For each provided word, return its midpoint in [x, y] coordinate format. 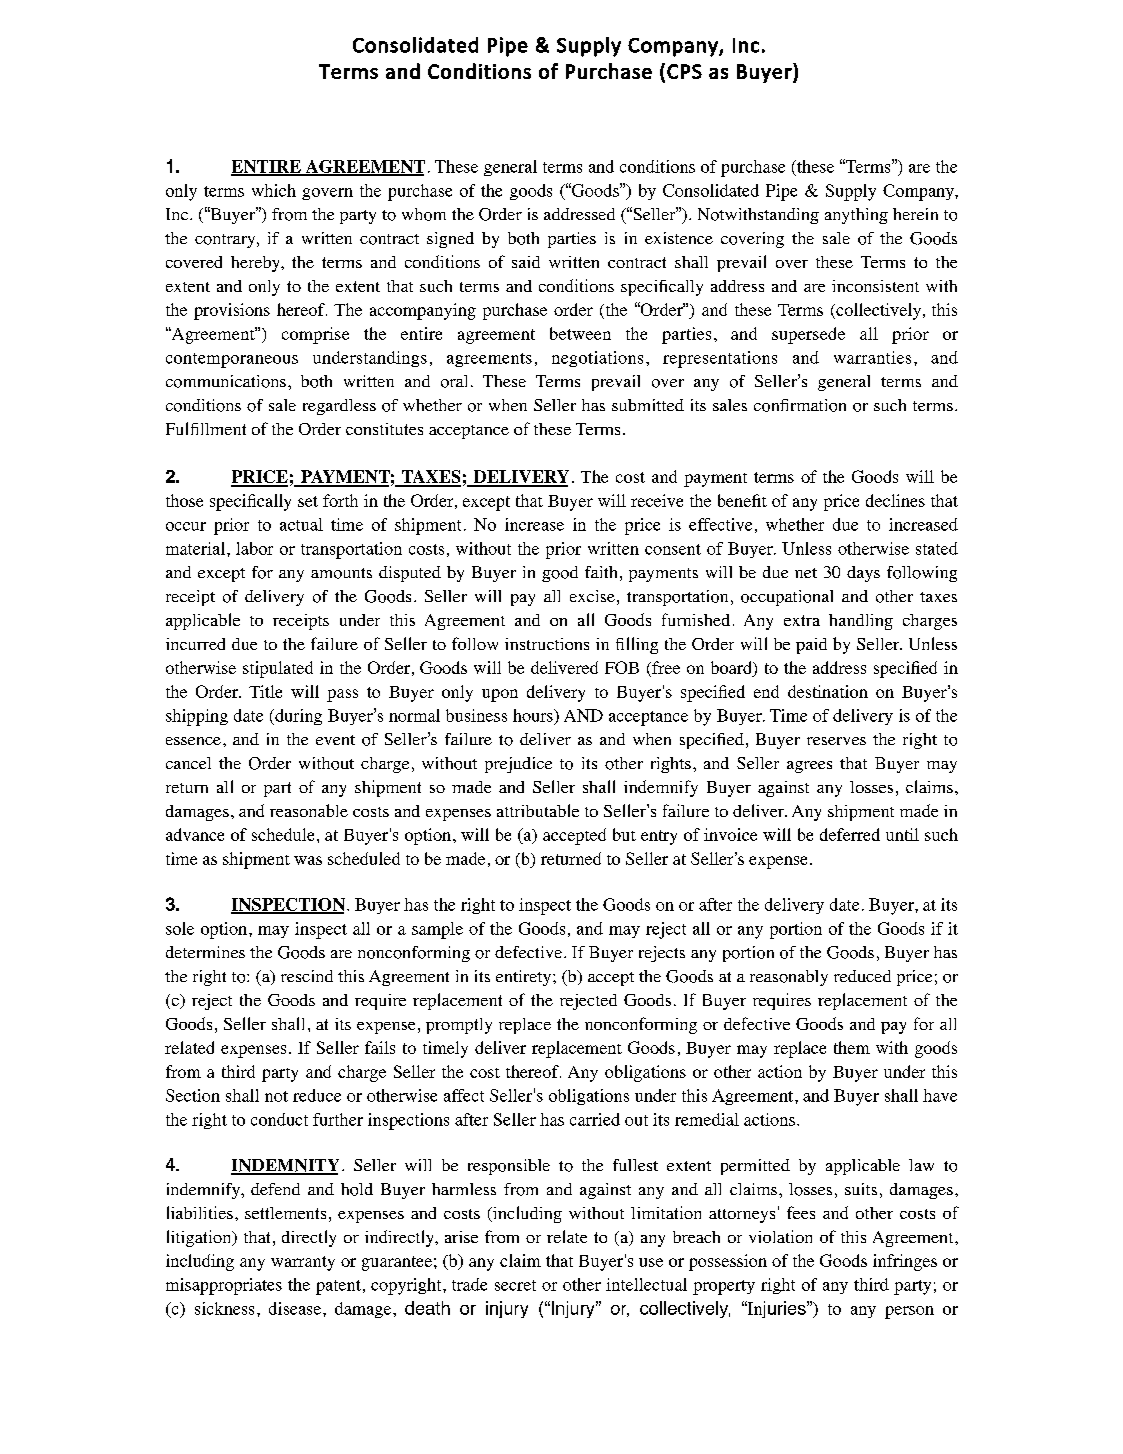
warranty [303, 1263]
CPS [684, 71]
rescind [307, 976]
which [274, 190]
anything [856, 216]
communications [226, 381]
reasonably [789, 978]
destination [828, 691]
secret [515, 1285]
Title [265, 691]
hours [534, 715]
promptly [459, 1026]
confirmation [800, 405]
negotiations [597, 359]
